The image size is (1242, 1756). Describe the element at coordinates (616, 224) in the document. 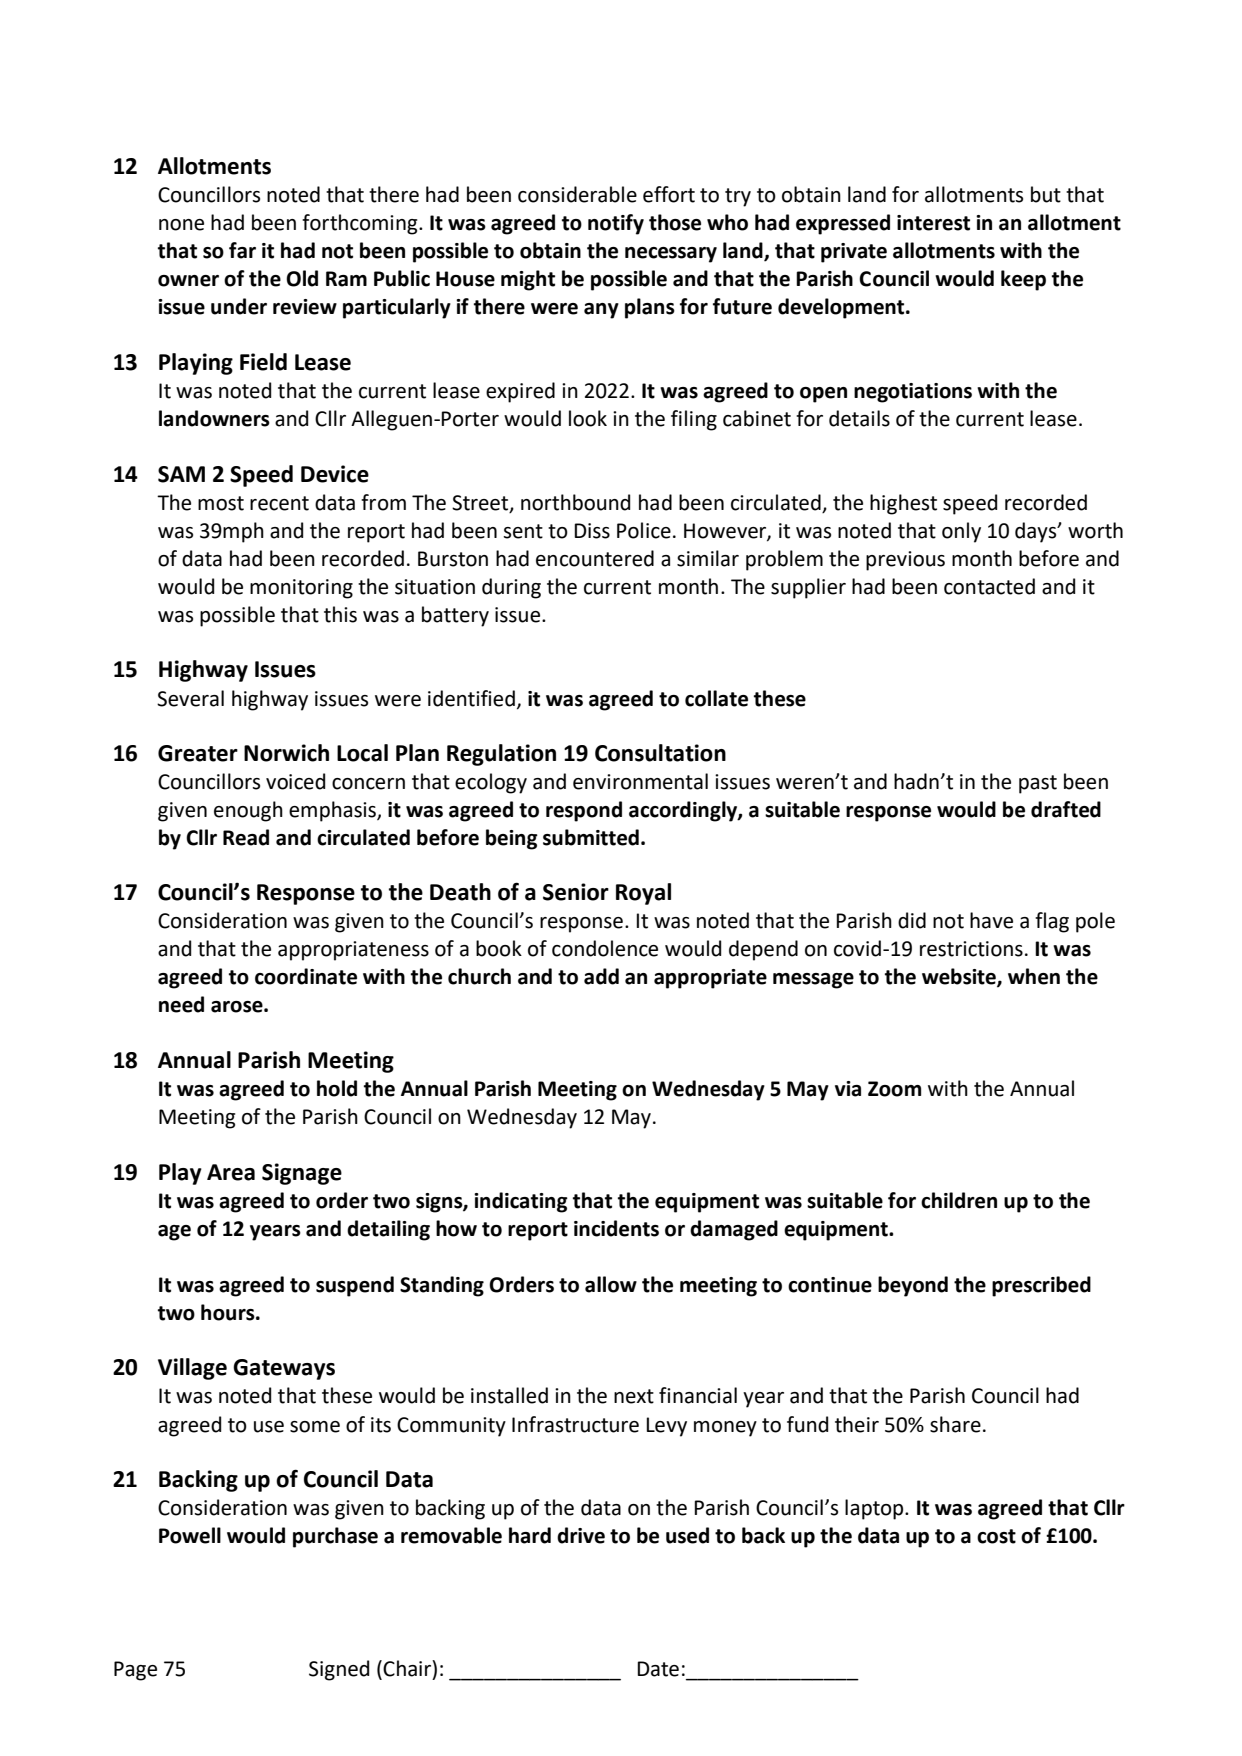

I see `notify` at that location.
